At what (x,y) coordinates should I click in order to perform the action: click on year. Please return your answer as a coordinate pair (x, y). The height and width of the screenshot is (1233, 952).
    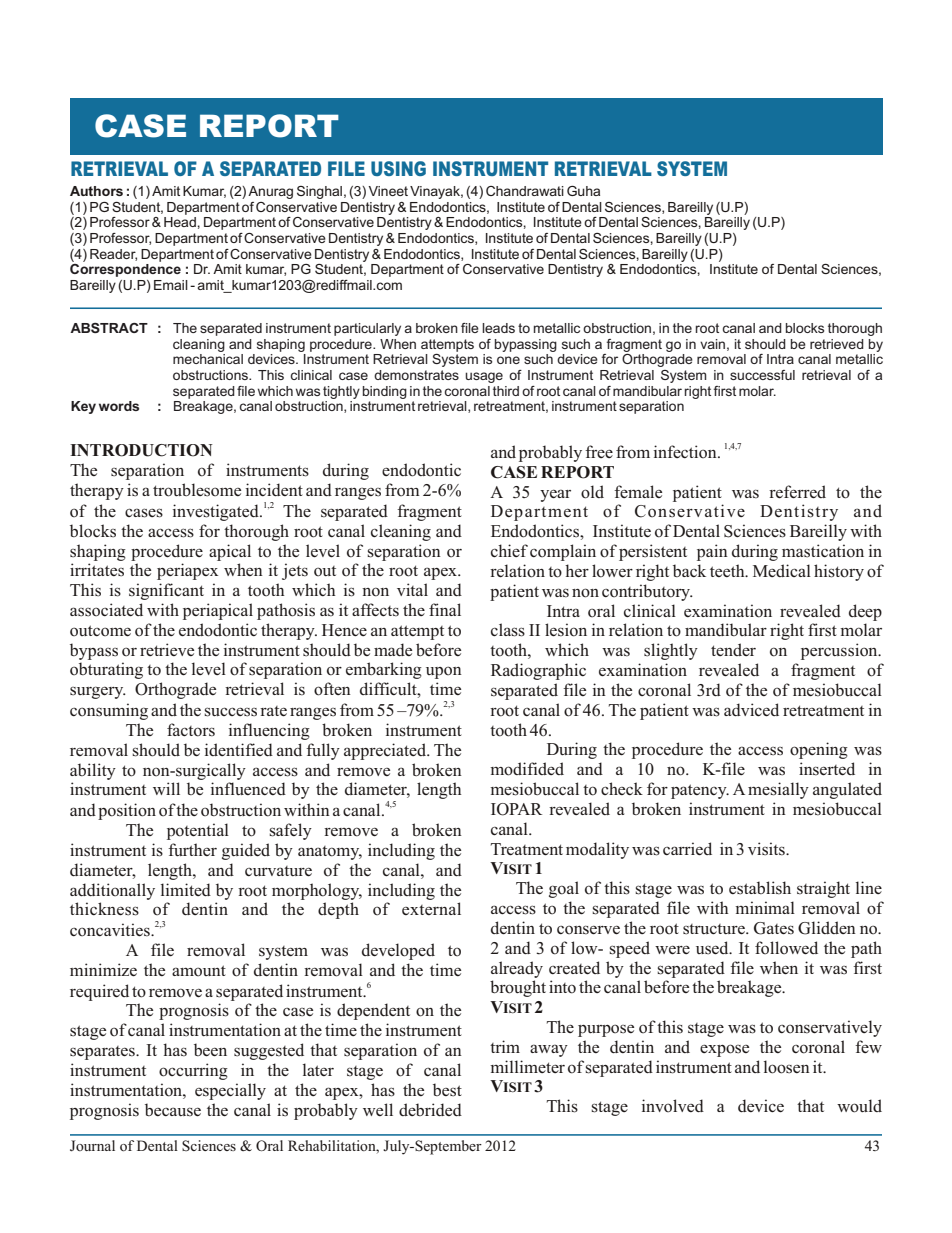
    Looking at the image, I should click on (555, 495).
